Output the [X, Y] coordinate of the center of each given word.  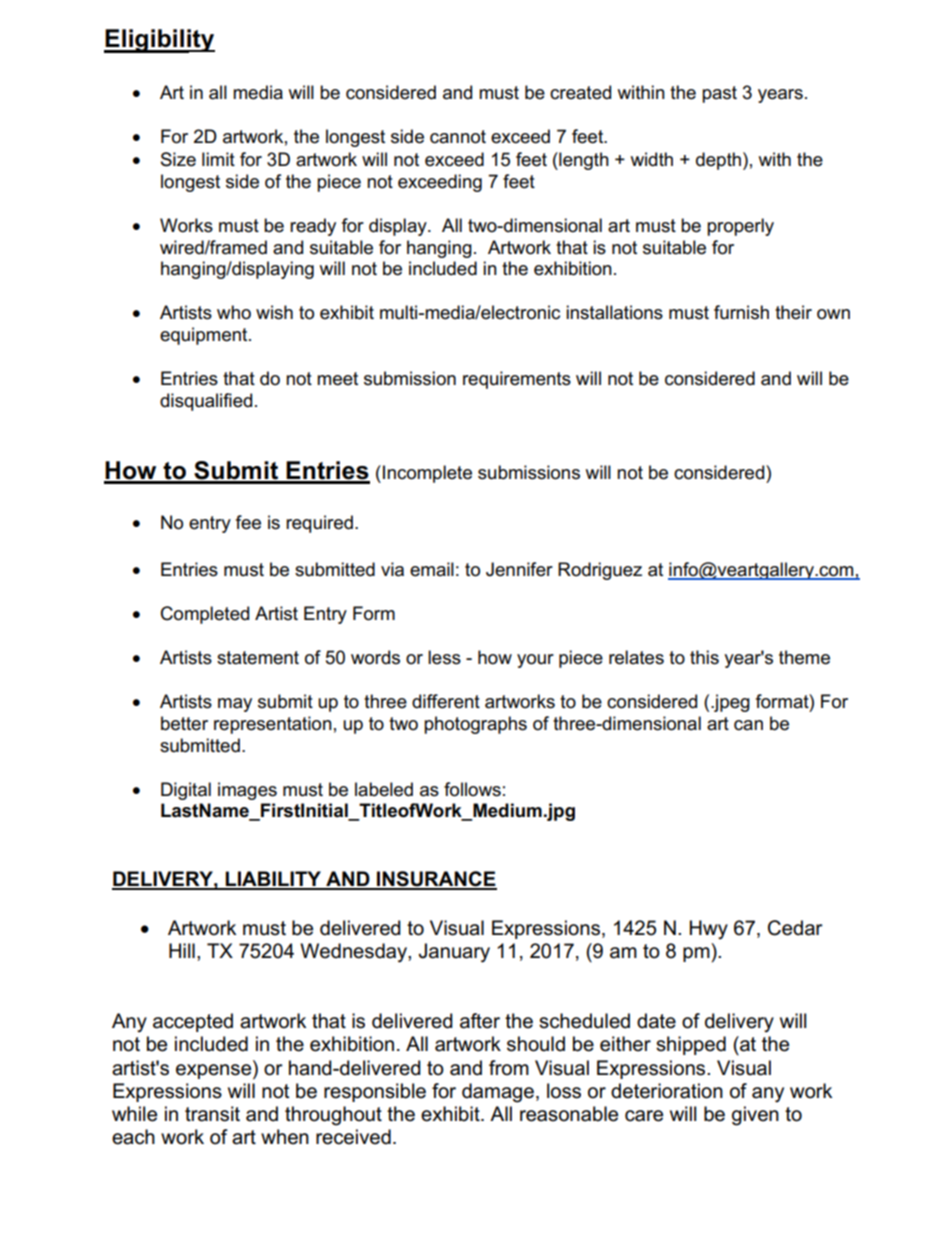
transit [212, 1114]
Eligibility [159, 41]
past [719, 94]
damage [498, 1093]
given [755, 1116]
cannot [458, 137]
